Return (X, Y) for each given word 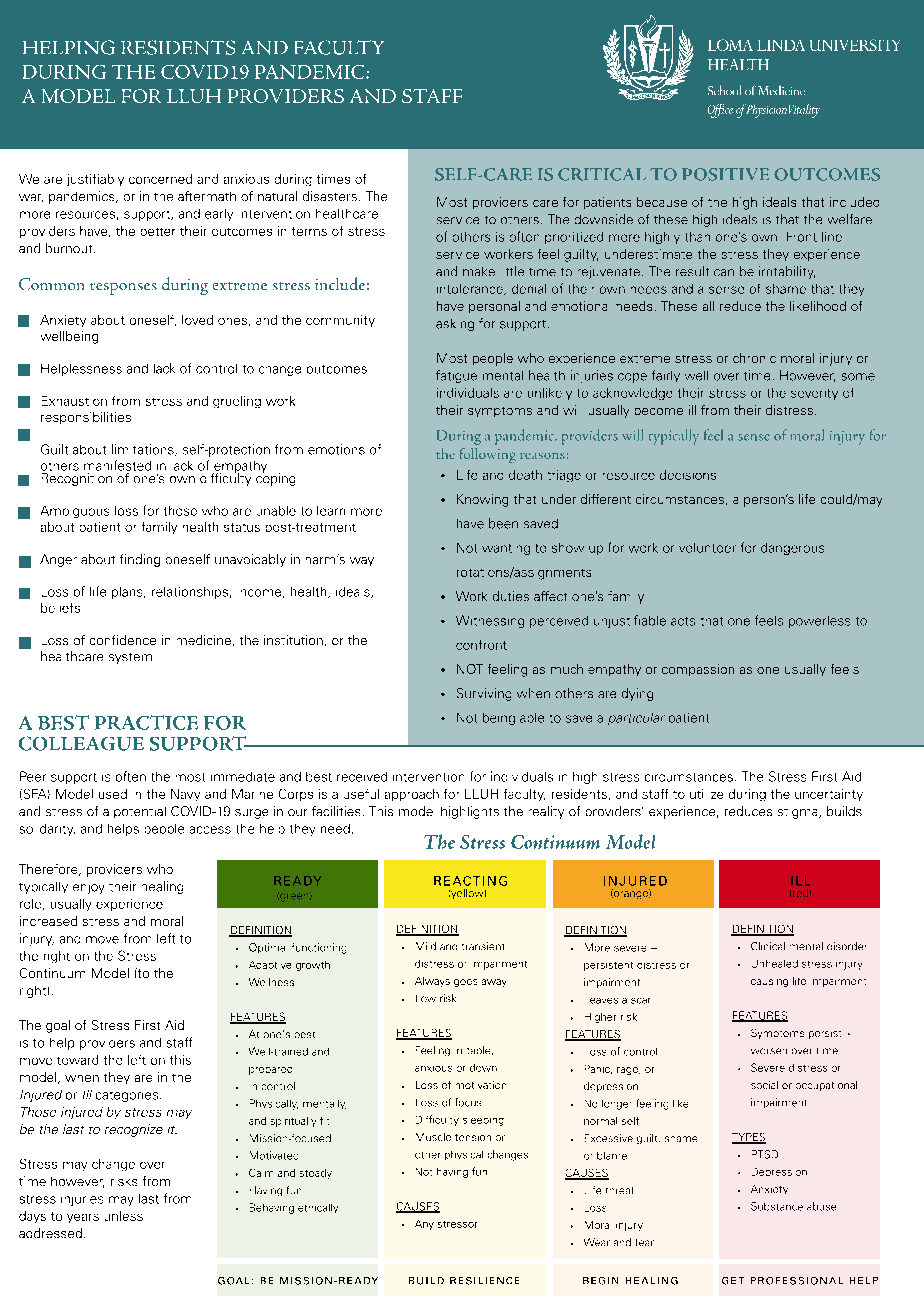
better (158, 232)
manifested (117, 465)
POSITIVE (725, 174)
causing (769, 983)
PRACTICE (146, 722)
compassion (698, 670)
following (488, 455)
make (479, 271)
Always (432, 982)
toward (77, 1060)
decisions (688, 475)
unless (124, 1216)
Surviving (484, 694)
